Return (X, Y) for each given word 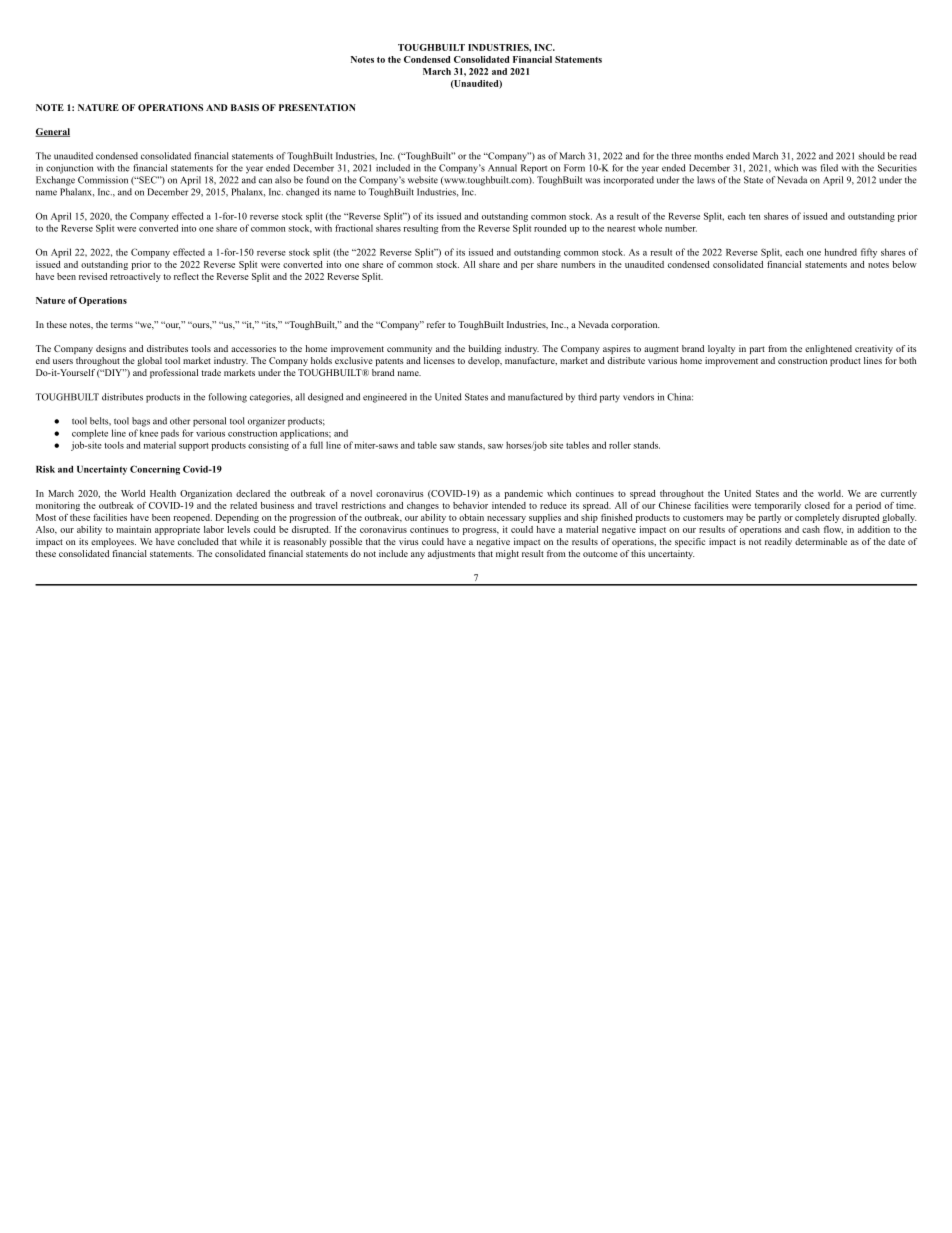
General (52, 132)
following (228, 398)
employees (113, 542)
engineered (385, 398)
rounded (550, 228)
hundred (841, 252)
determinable (821, 541)
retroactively (135, 277)
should (871, 156)
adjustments (451, 554)
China (680, 397)
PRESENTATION (317, 107)
